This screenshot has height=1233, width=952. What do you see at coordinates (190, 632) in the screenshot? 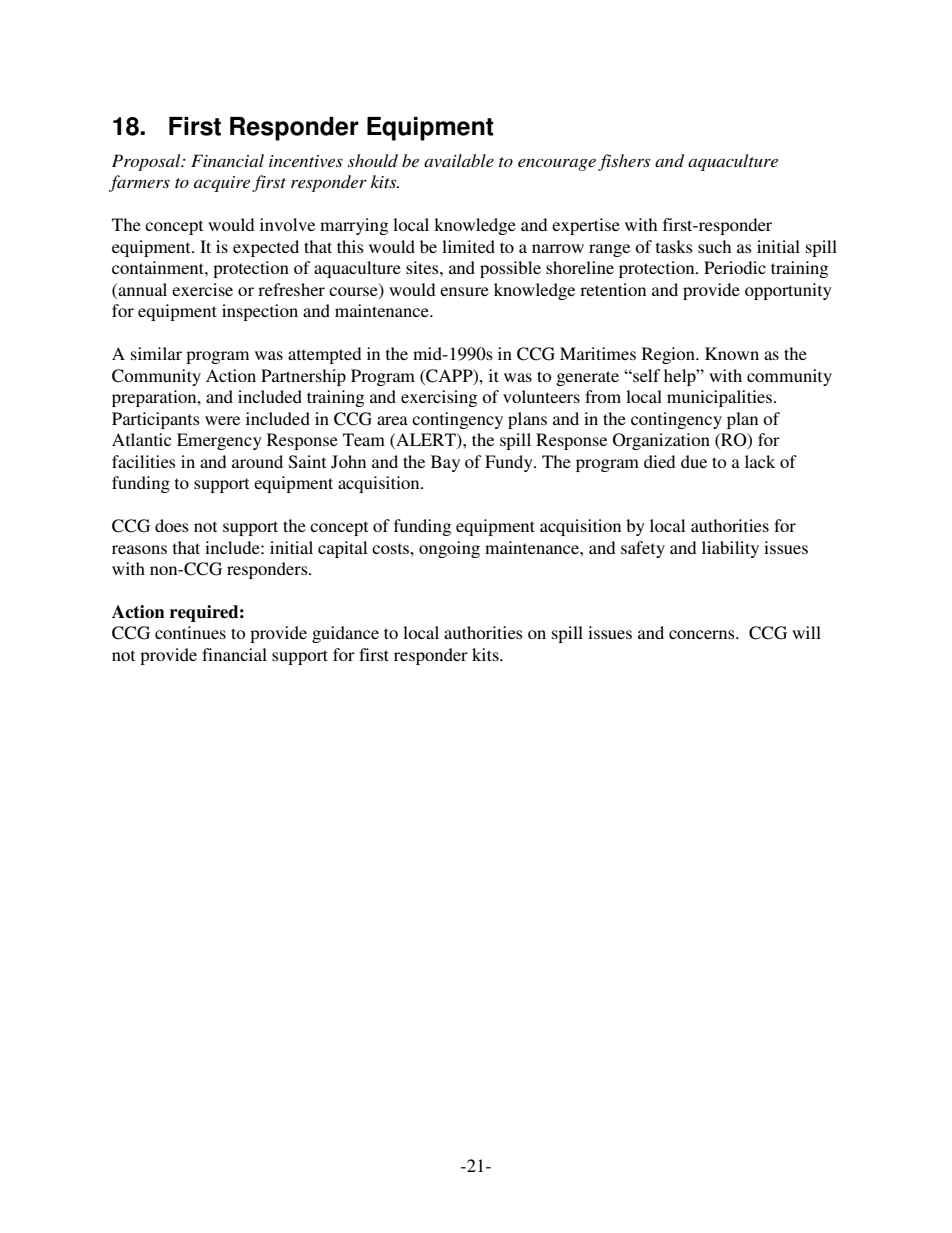
I see `continues` at bounding box center [190, 632].
